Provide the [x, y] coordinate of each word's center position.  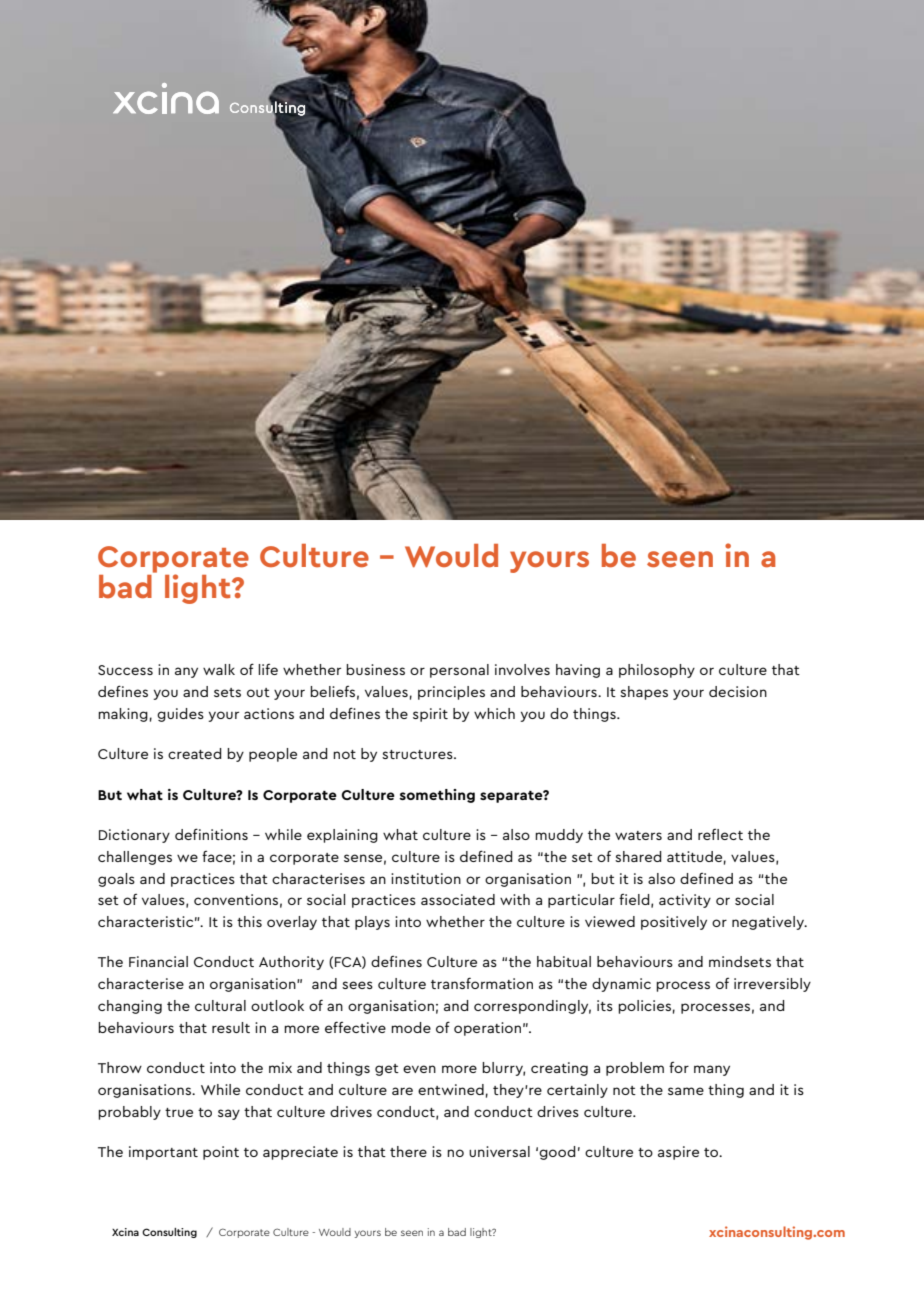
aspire [678, 1153]
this [249, 921]
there [408, 1151]
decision [738, 691]
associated [458, 899]
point [221, 1153]
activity [685, 901]
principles [451, 693]
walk [219, 669]
